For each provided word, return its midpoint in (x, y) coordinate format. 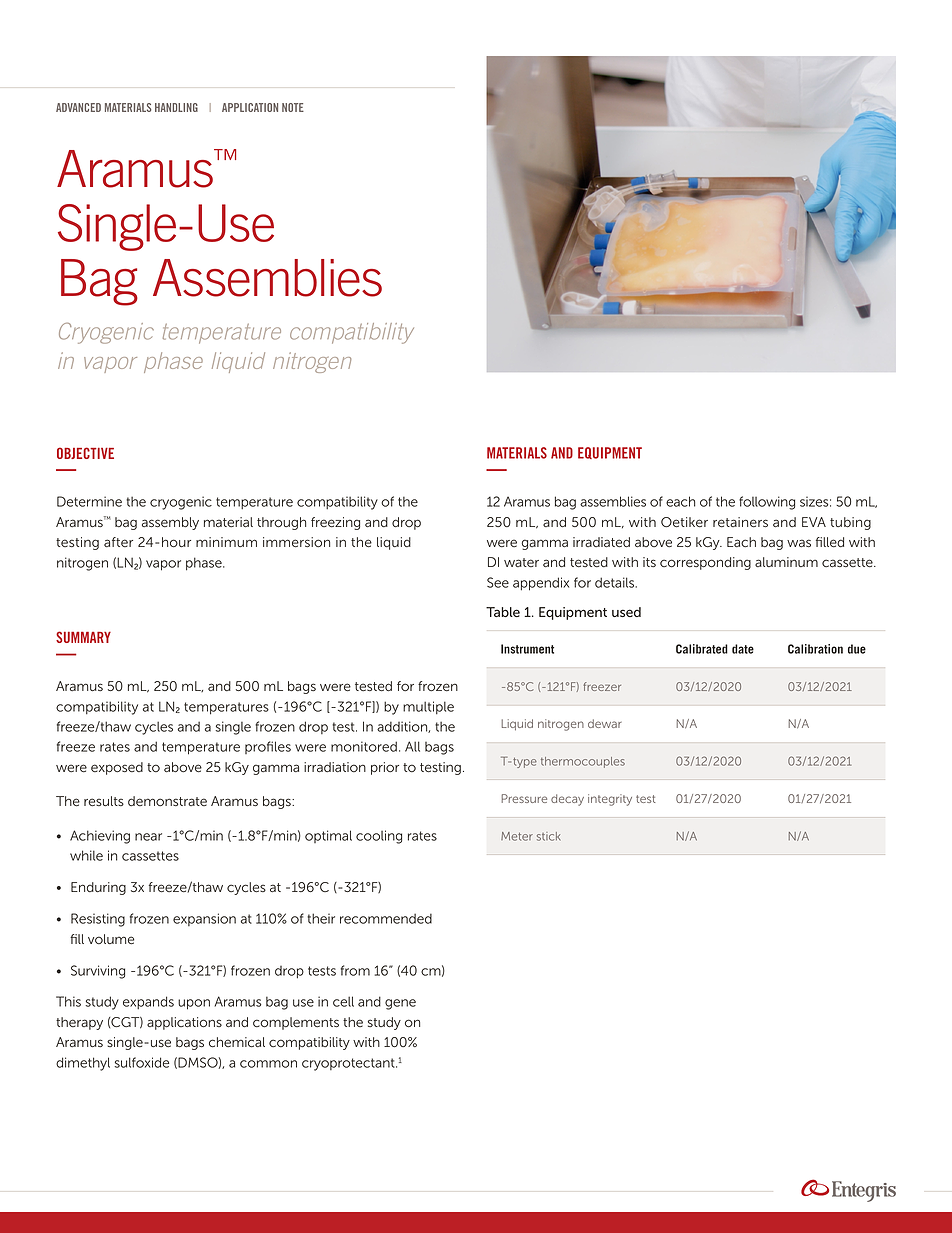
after (118, 542)
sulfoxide (142, 1062)
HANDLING (176, 107)
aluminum (786, 562)
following (767, 503)
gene (400, 1004)
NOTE (293, 107)
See (498, 582)
